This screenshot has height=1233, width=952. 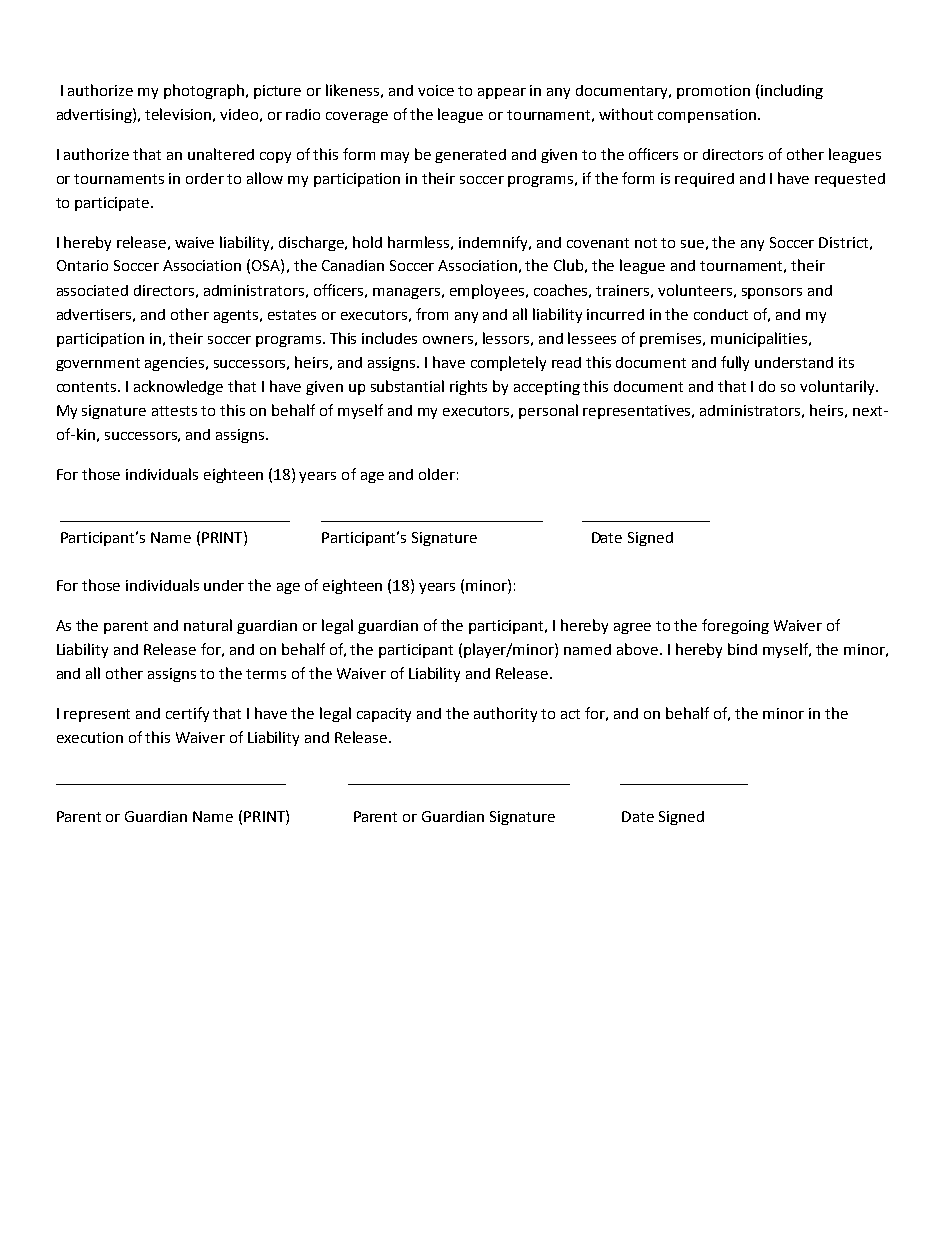 I want to click on compensation, so click(x=707, y=116).
